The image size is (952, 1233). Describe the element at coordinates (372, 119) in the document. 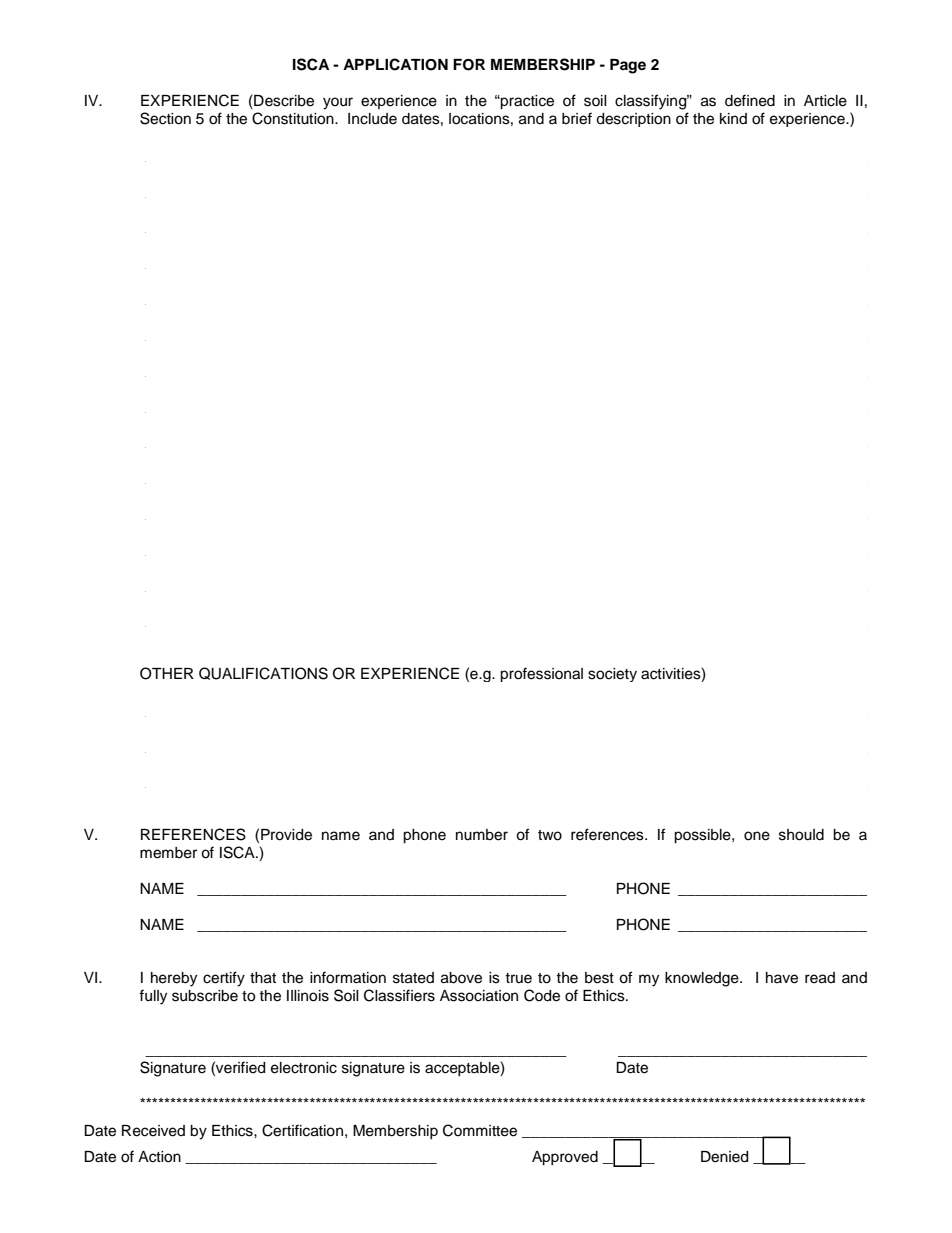

I see `Include` at that location.
